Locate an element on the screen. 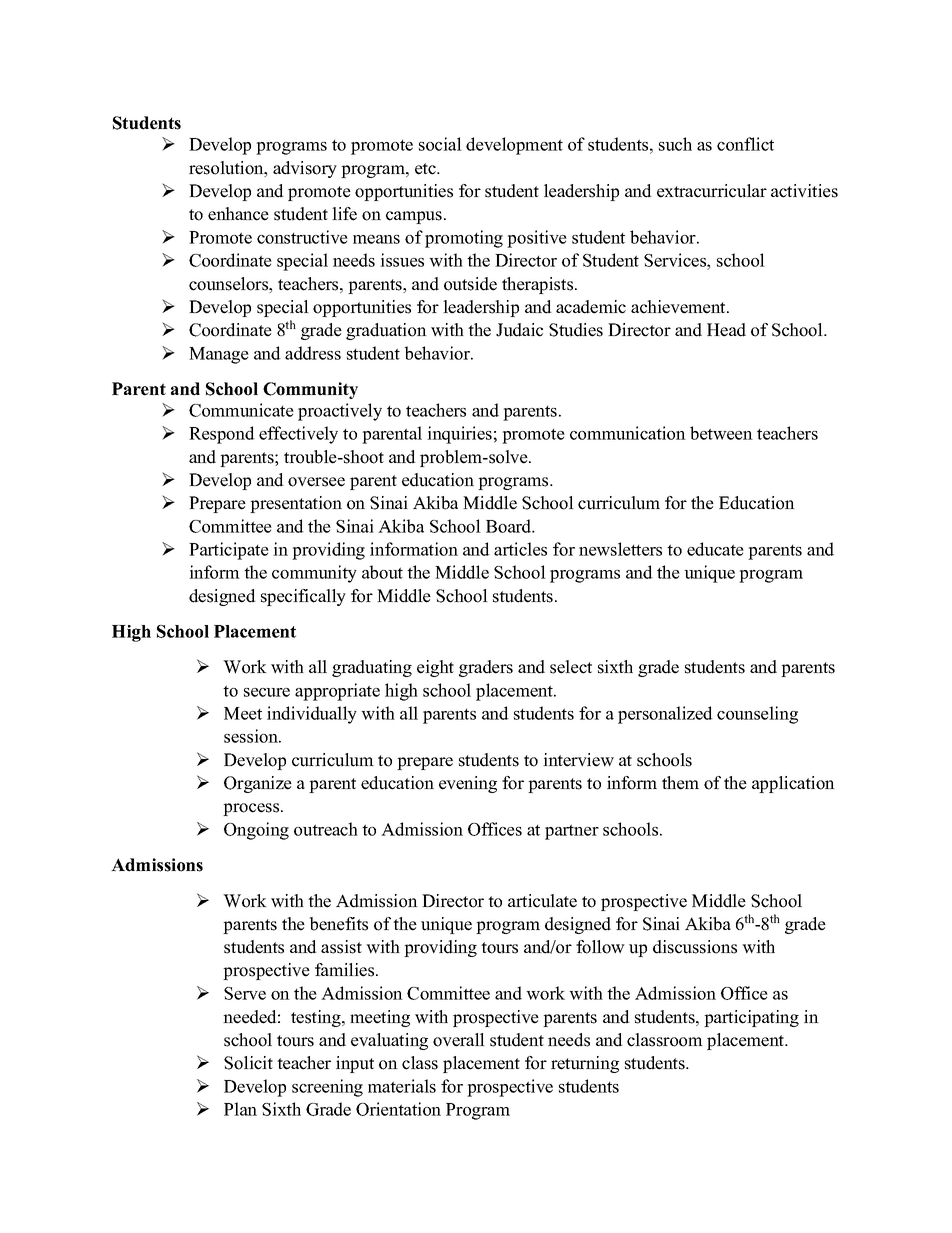  effectively is located at coordinates (298, 435).
